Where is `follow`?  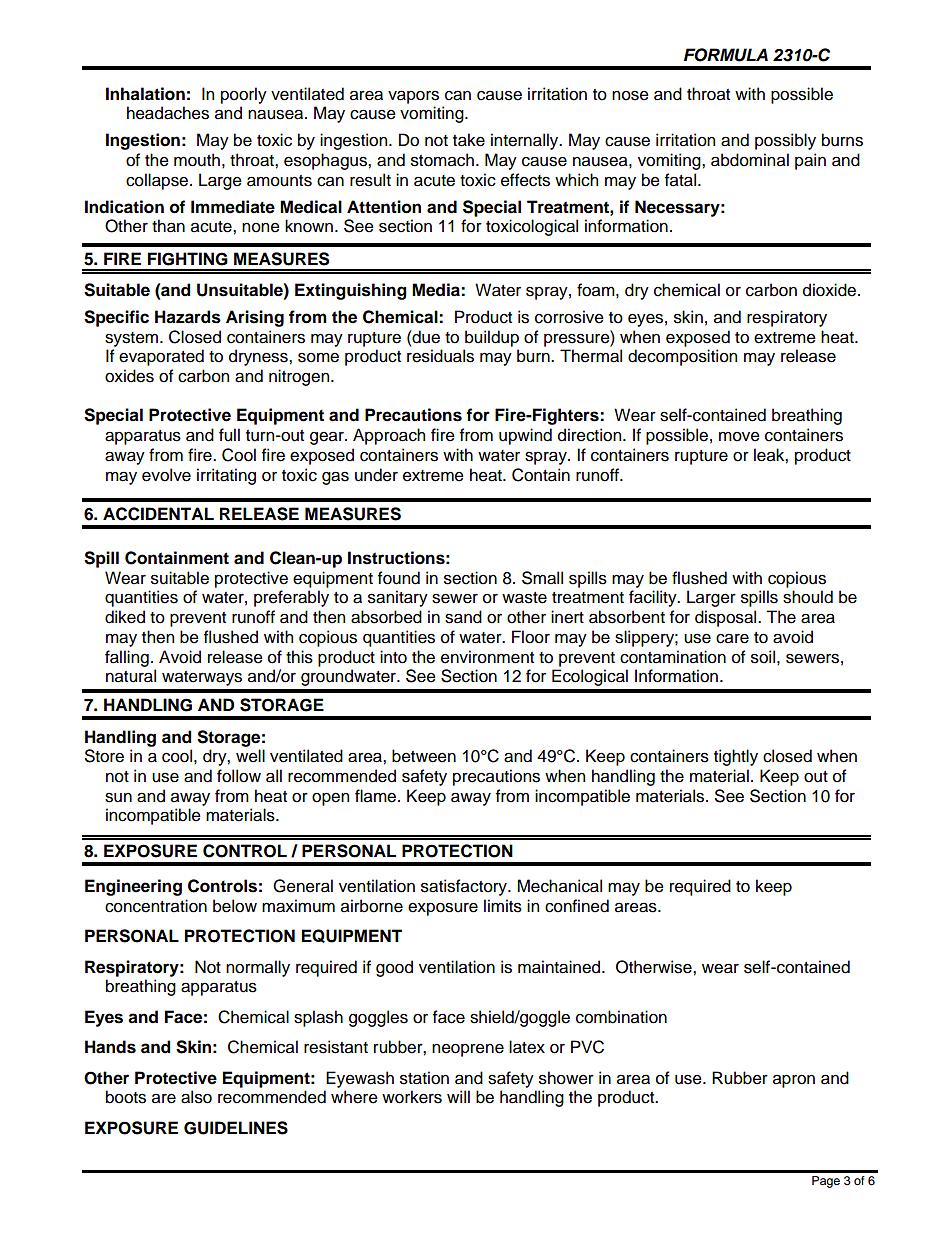
follow is located at coordinates (239, 776).
